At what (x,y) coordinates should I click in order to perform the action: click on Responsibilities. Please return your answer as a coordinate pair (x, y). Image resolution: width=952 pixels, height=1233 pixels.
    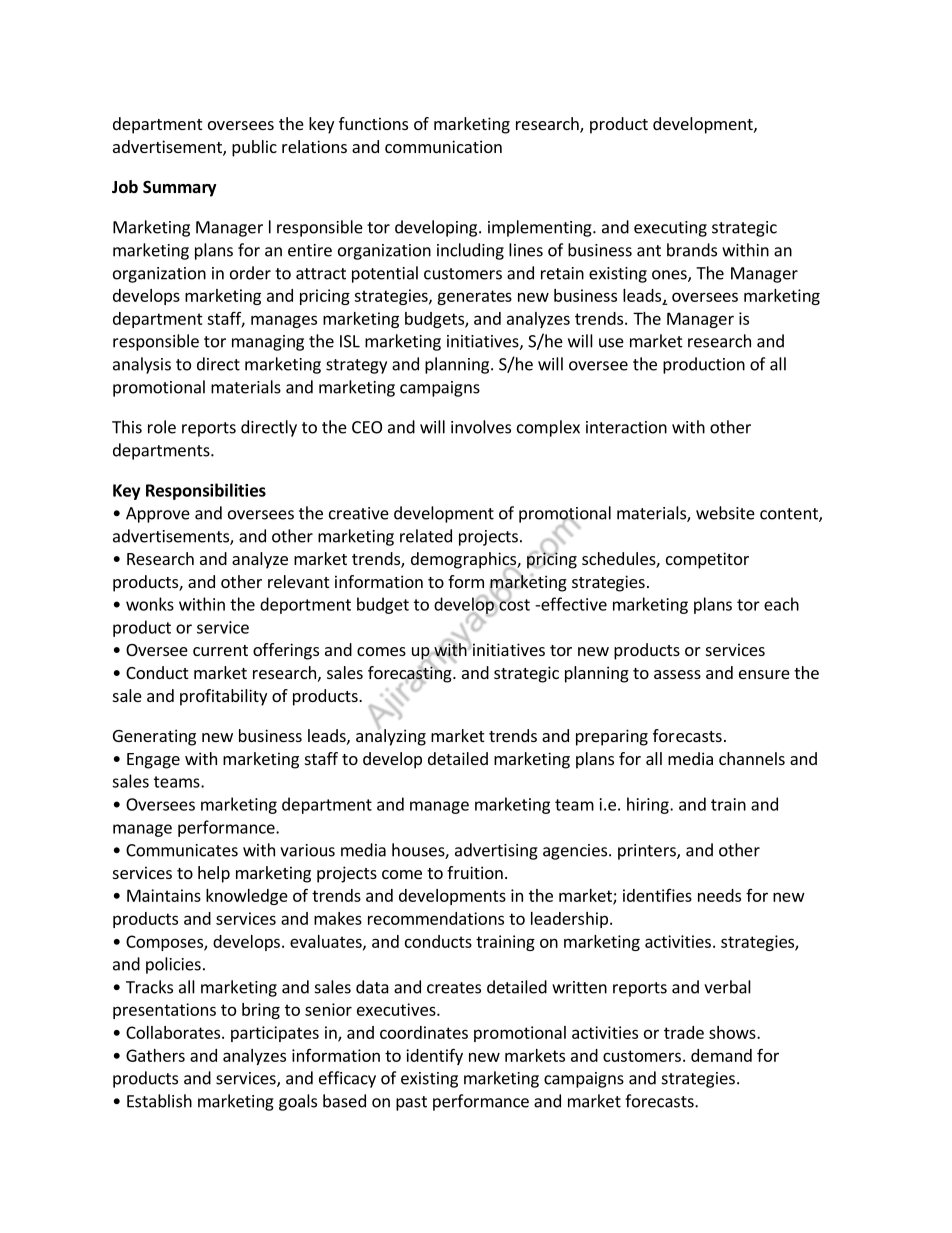
    Looking at the image, I should click on (206, 491).
